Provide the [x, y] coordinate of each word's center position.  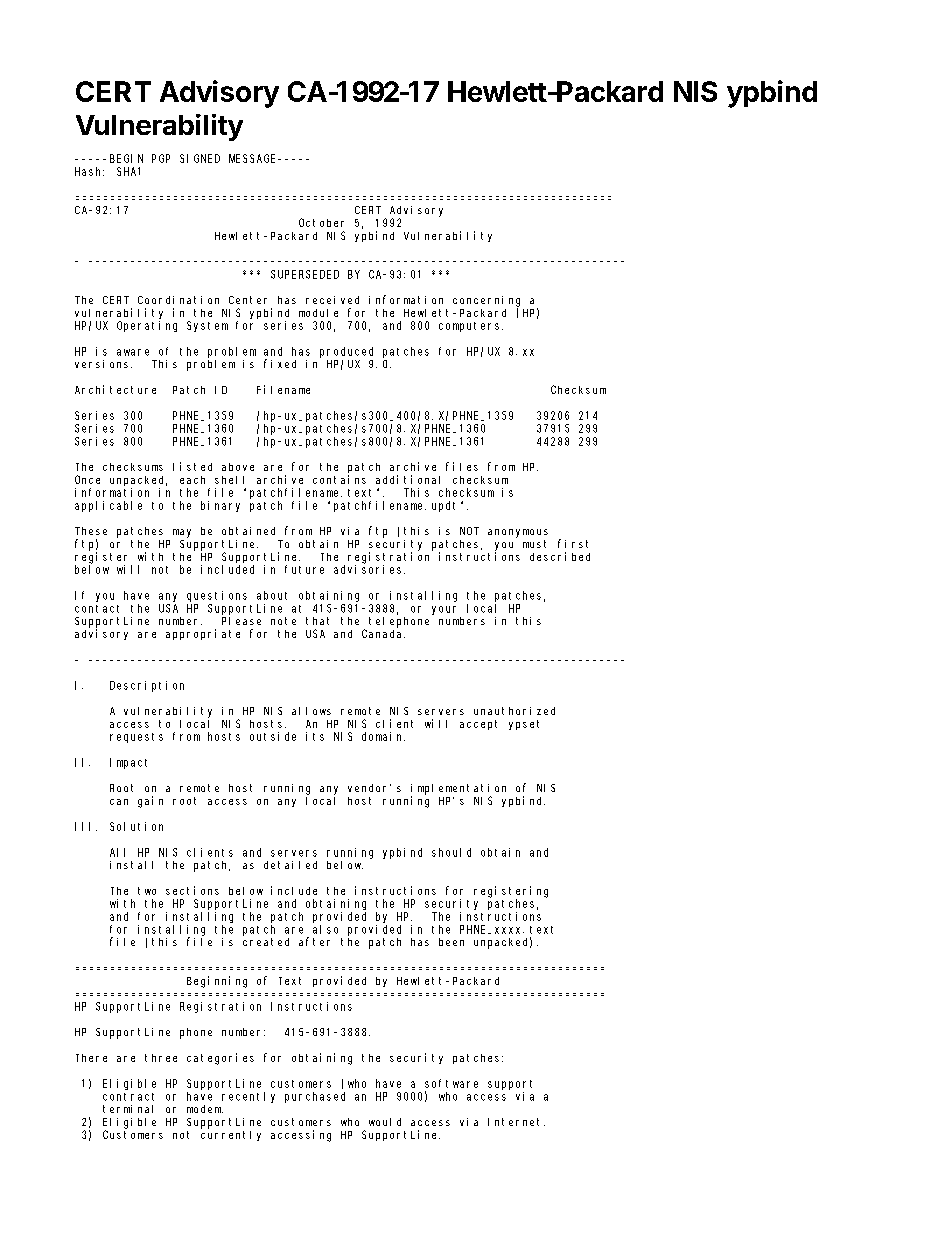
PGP [161, 158]
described [560, 556]
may [182, 533]
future [304, 569]
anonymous [518, 533]
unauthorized [514, 711]
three [161, 1058]
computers [471, 327]
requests [136, 738]
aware [133, 352]
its [315, 736]
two [147, 891]
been [451, 942]
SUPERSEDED [305, 274]
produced [346, 352]
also [325, 929]
